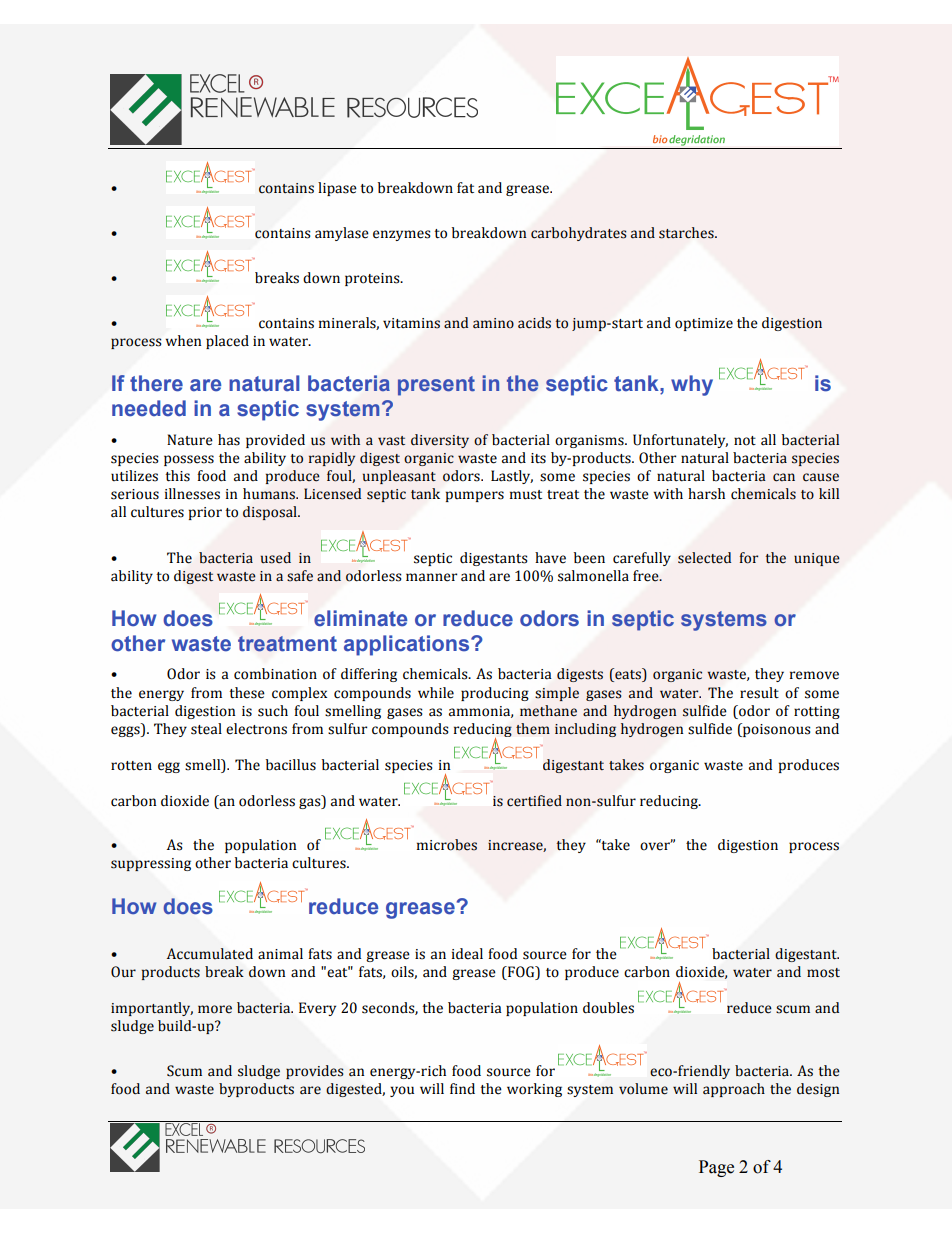 The height and width of the screenshot is (1233, 952). Describe the element at coordinates (462, 1089) in the screenshot. I see `find` at that location.
